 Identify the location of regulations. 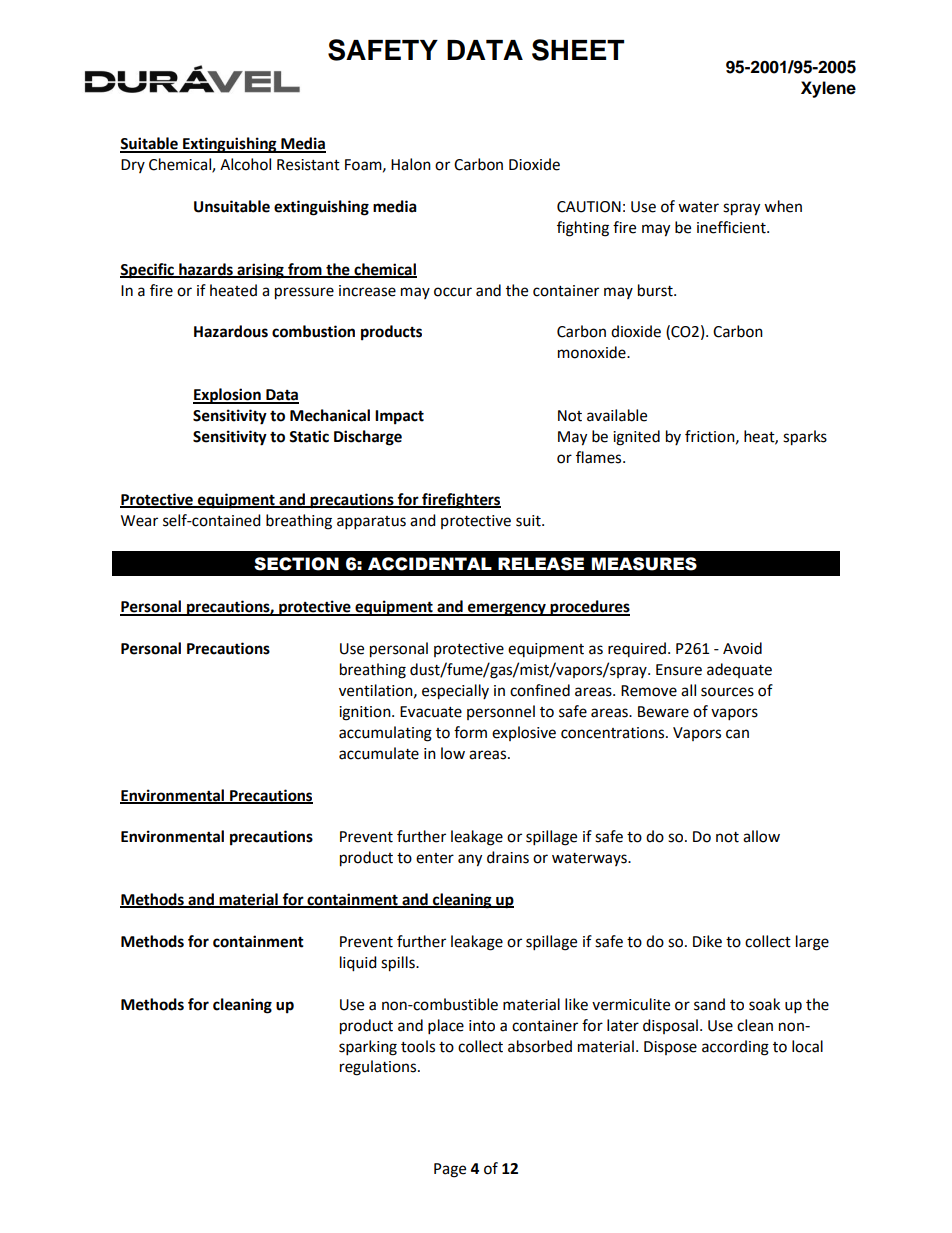
(379, 1068).
